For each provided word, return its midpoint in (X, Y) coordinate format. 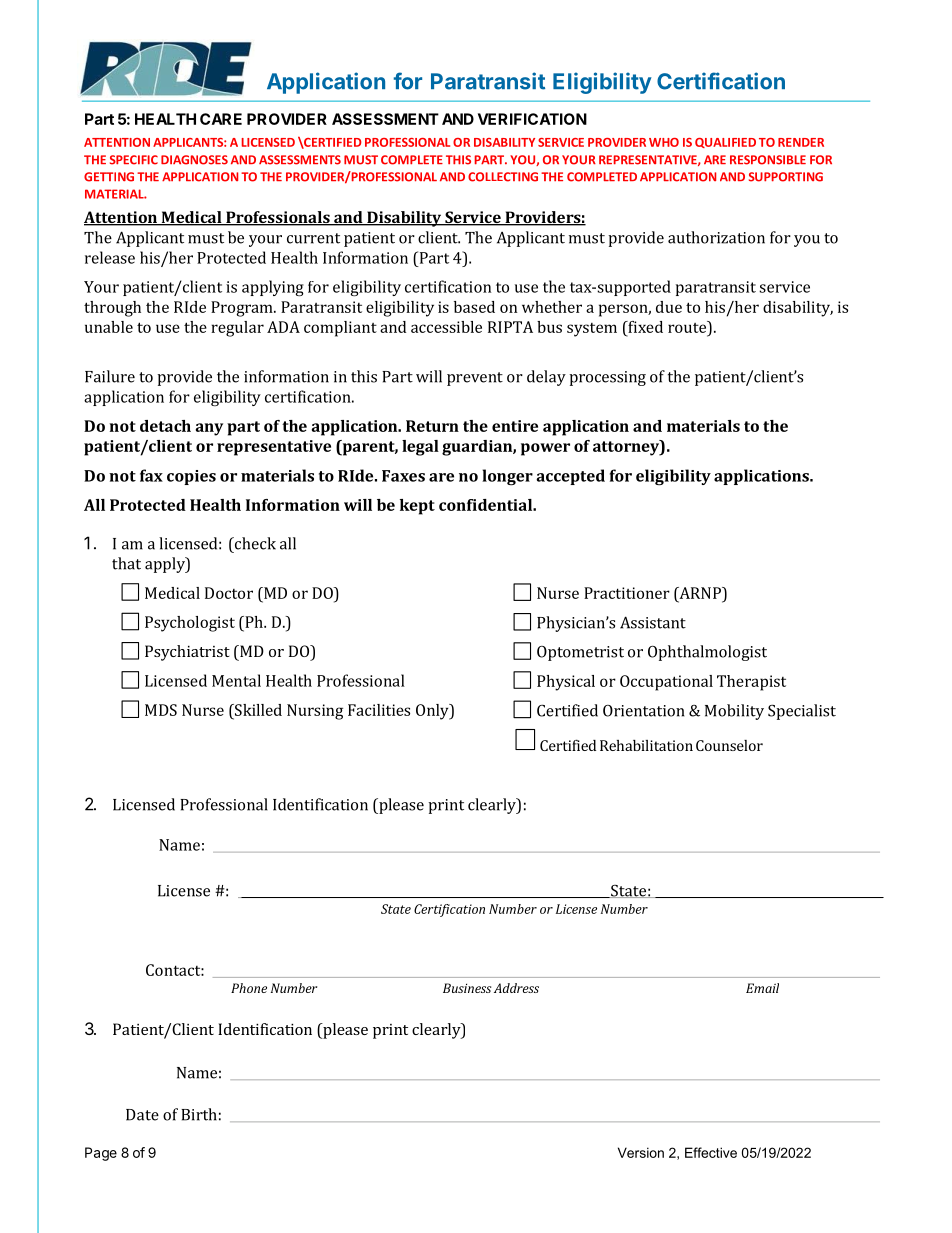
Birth (199, 1114)
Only (433, 712)
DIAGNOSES (194, 160)
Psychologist (190, 624)
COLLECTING (503, 177)
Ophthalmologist (707, 653)
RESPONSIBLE (768, 160)
